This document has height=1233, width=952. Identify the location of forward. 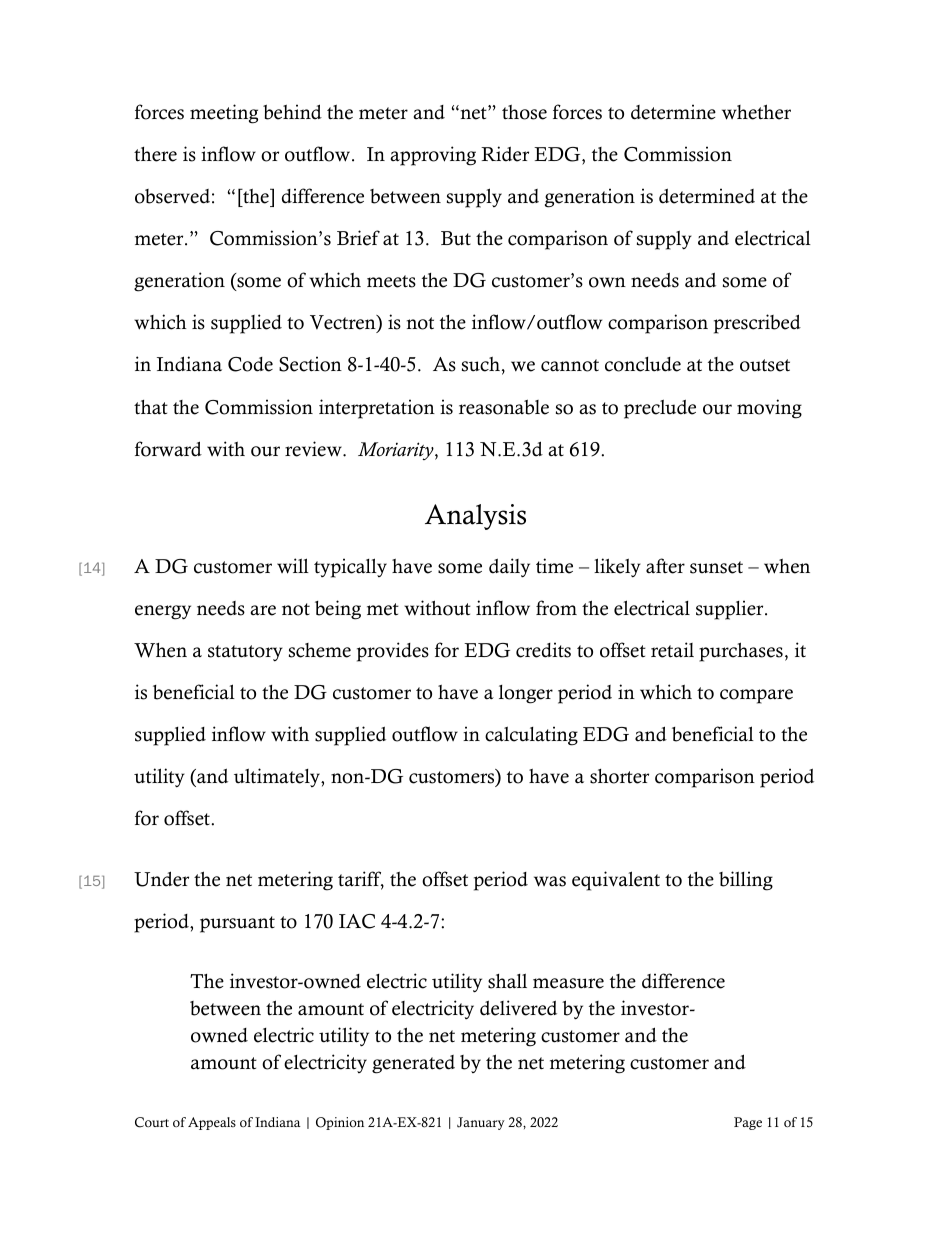
(168, 449).
